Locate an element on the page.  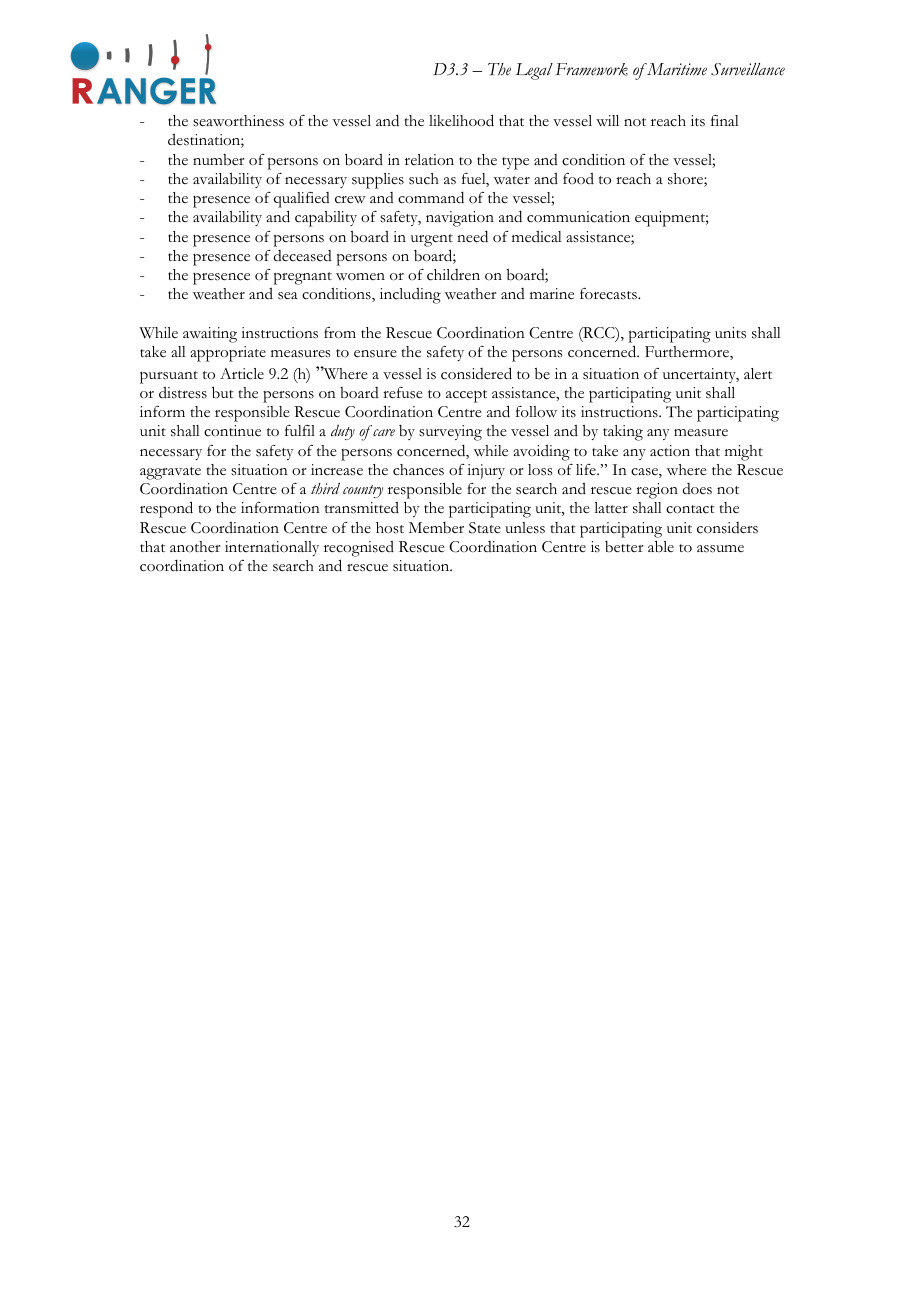
number is located at coordinates (219, 160).
